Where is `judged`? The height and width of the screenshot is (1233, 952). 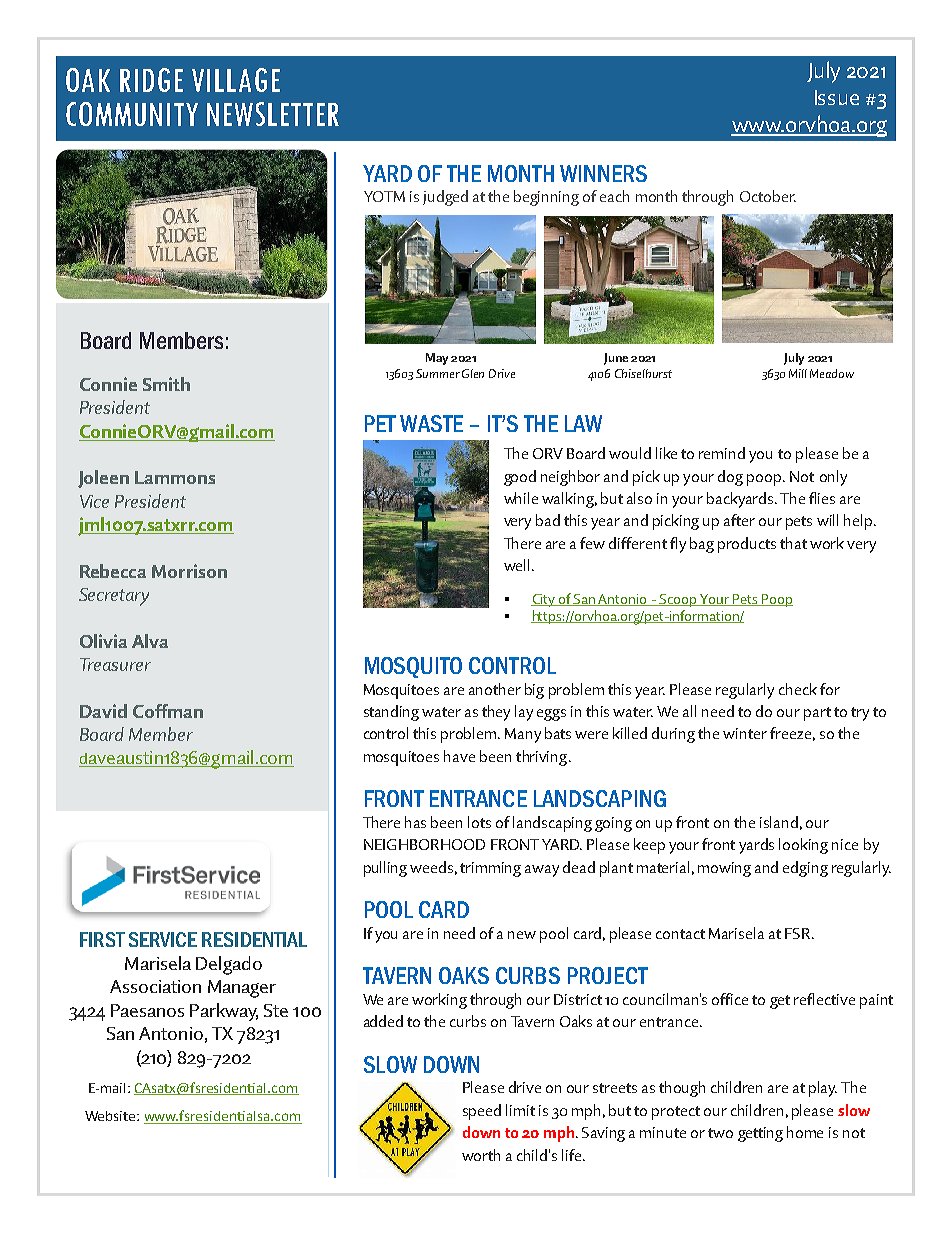 judged is located at coordinates (445, 198).
